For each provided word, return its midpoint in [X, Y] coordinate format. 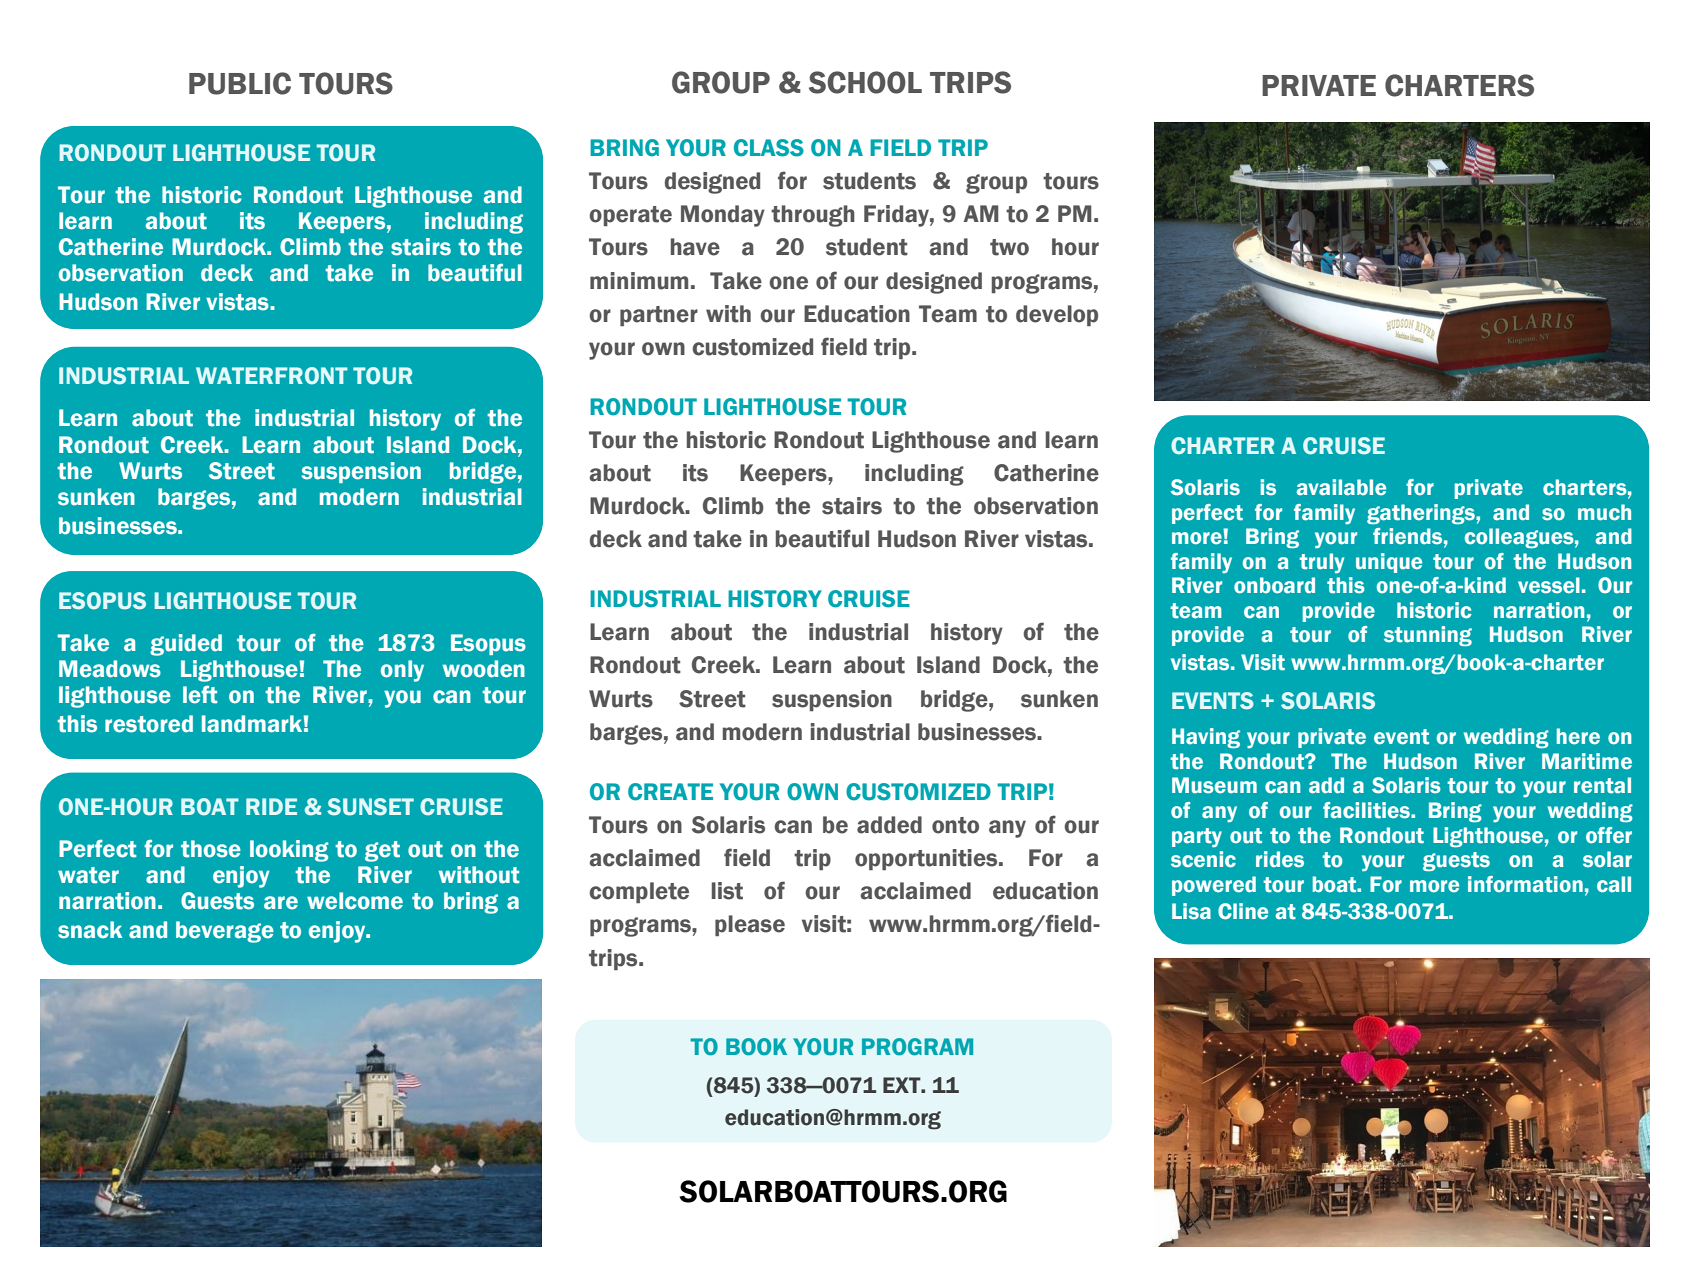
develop [1057, 315]
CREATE [670, 792]
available [1341, 487]
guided [186, 645]
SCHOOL [865, 82]
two [1009, 247]
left [200, 695]
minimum [639, 281]
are [281, 903]
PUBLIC [240, 83]
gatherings [1422, 514]
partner [659, 316]
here [1578, 736]
